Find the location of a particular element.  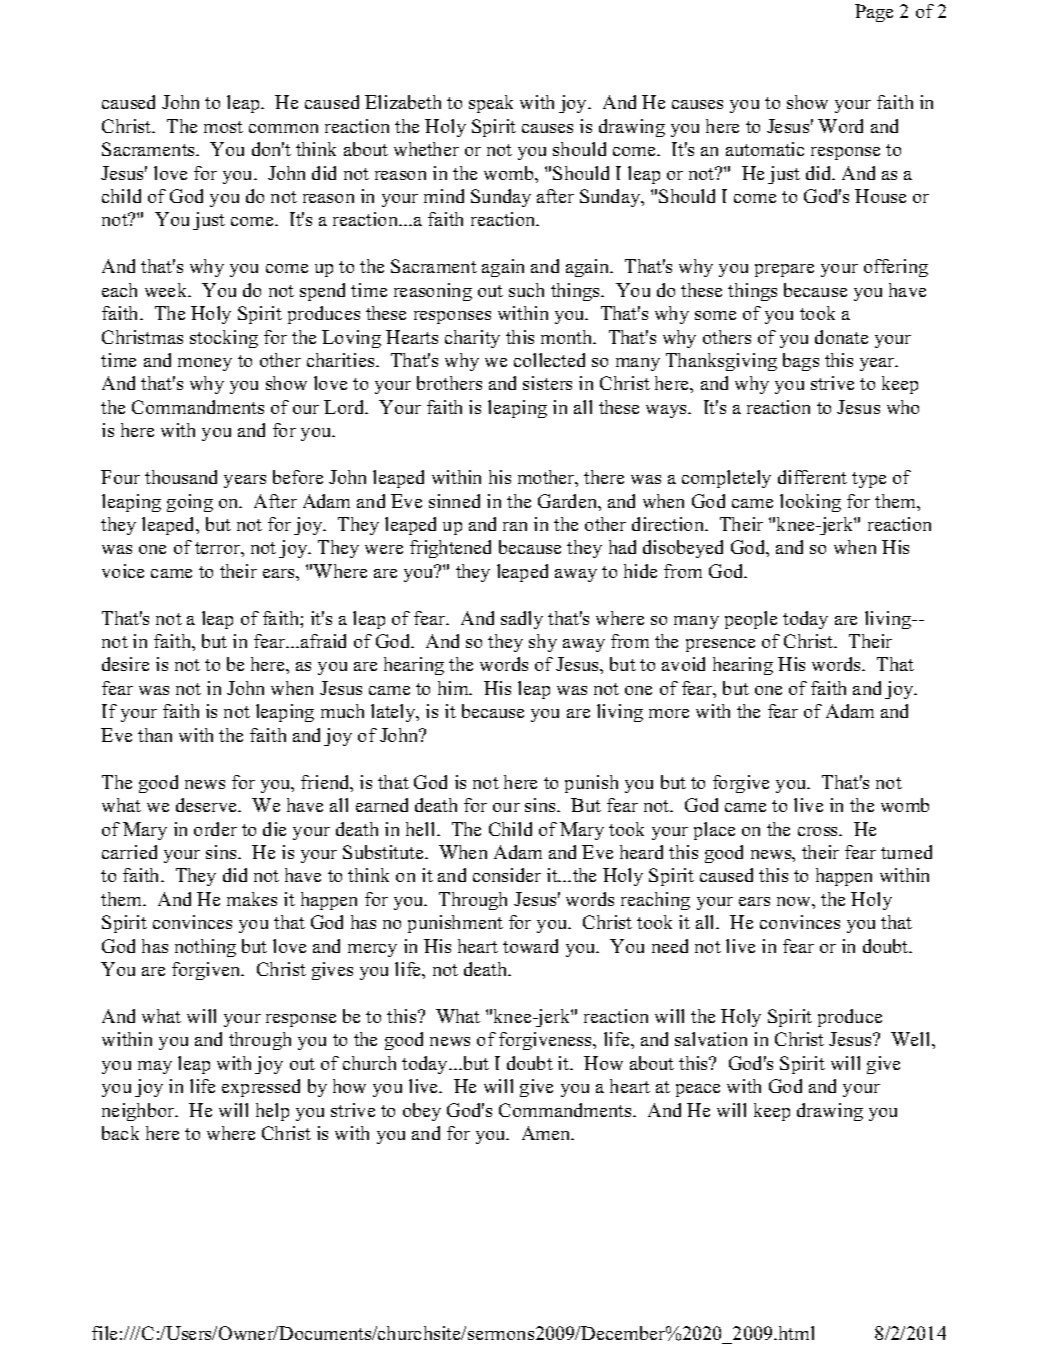

money is located at coordinates (205, 364).
